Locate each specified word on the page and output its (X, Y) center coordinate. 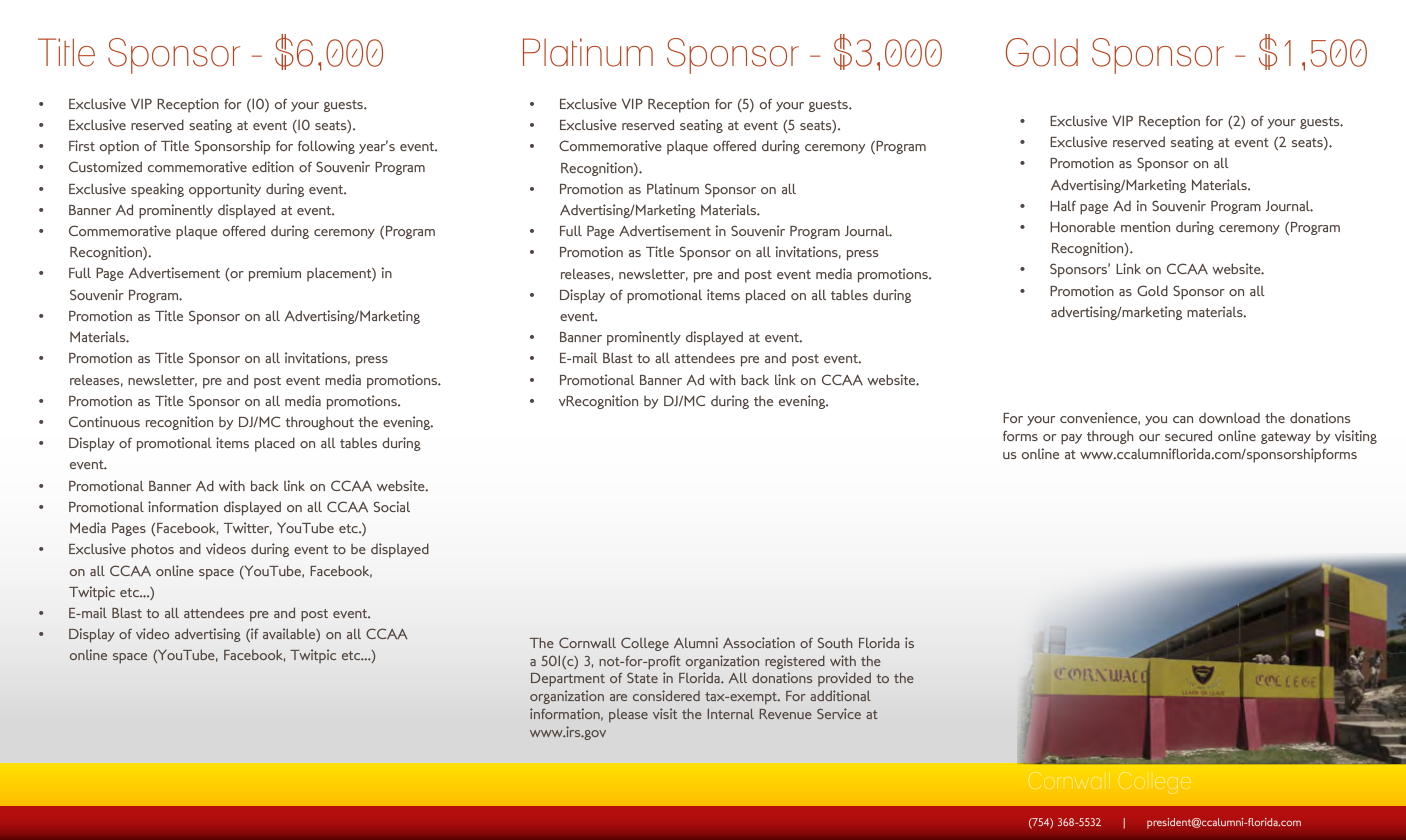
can (1183, 419)
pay (1071, 439)
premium (275, 274)
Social (392, 506)
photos (152, 550)
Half (1063, 205)
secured (1188, 435)
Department (568, 680)
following (326, 147)
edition (273, 166)
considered (666, 695)
